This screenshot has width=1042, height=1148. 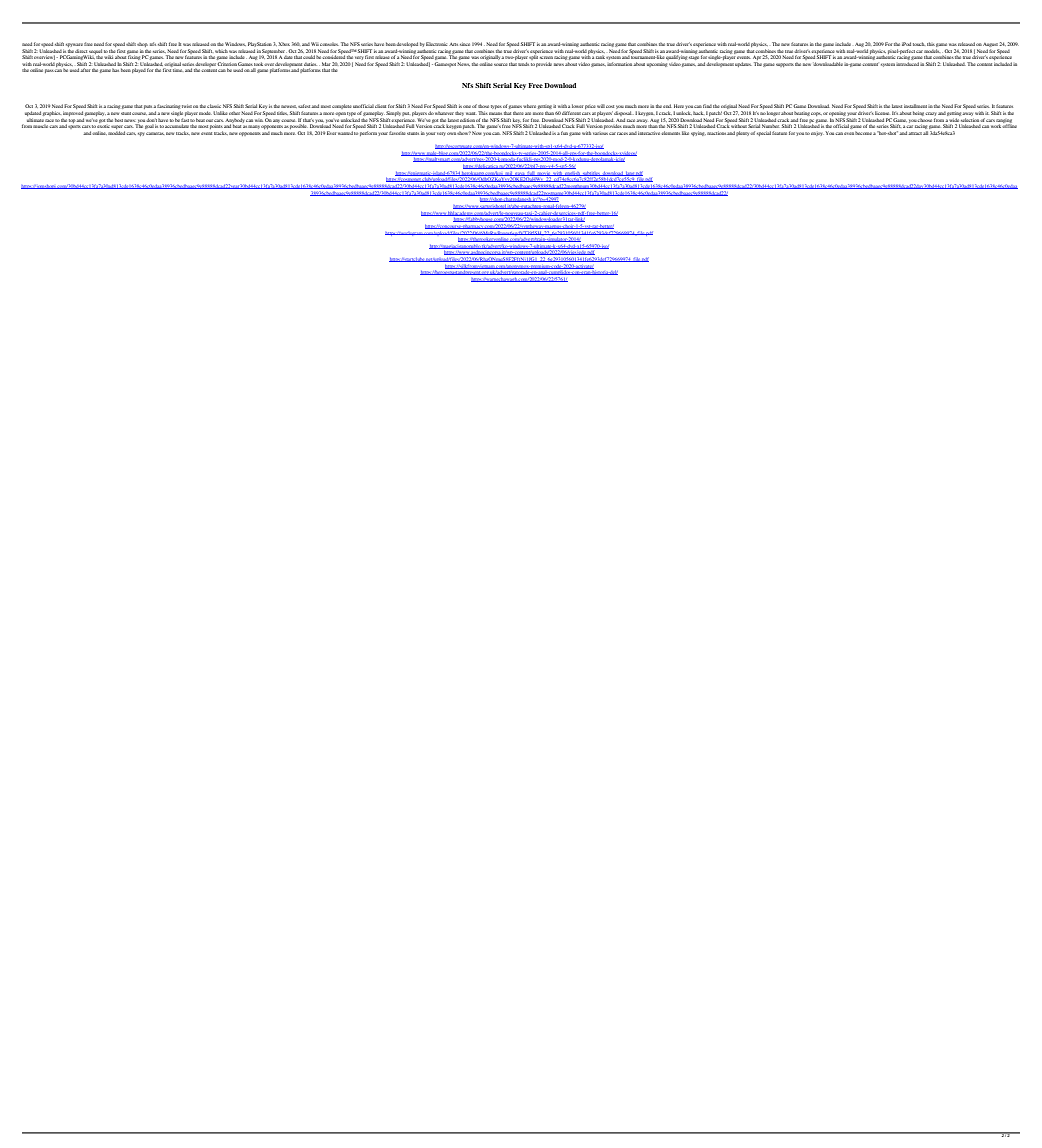 What do you see at coordinates (465, 44) in the screenshot?
I see `since` at bounding box center [465, 44].
